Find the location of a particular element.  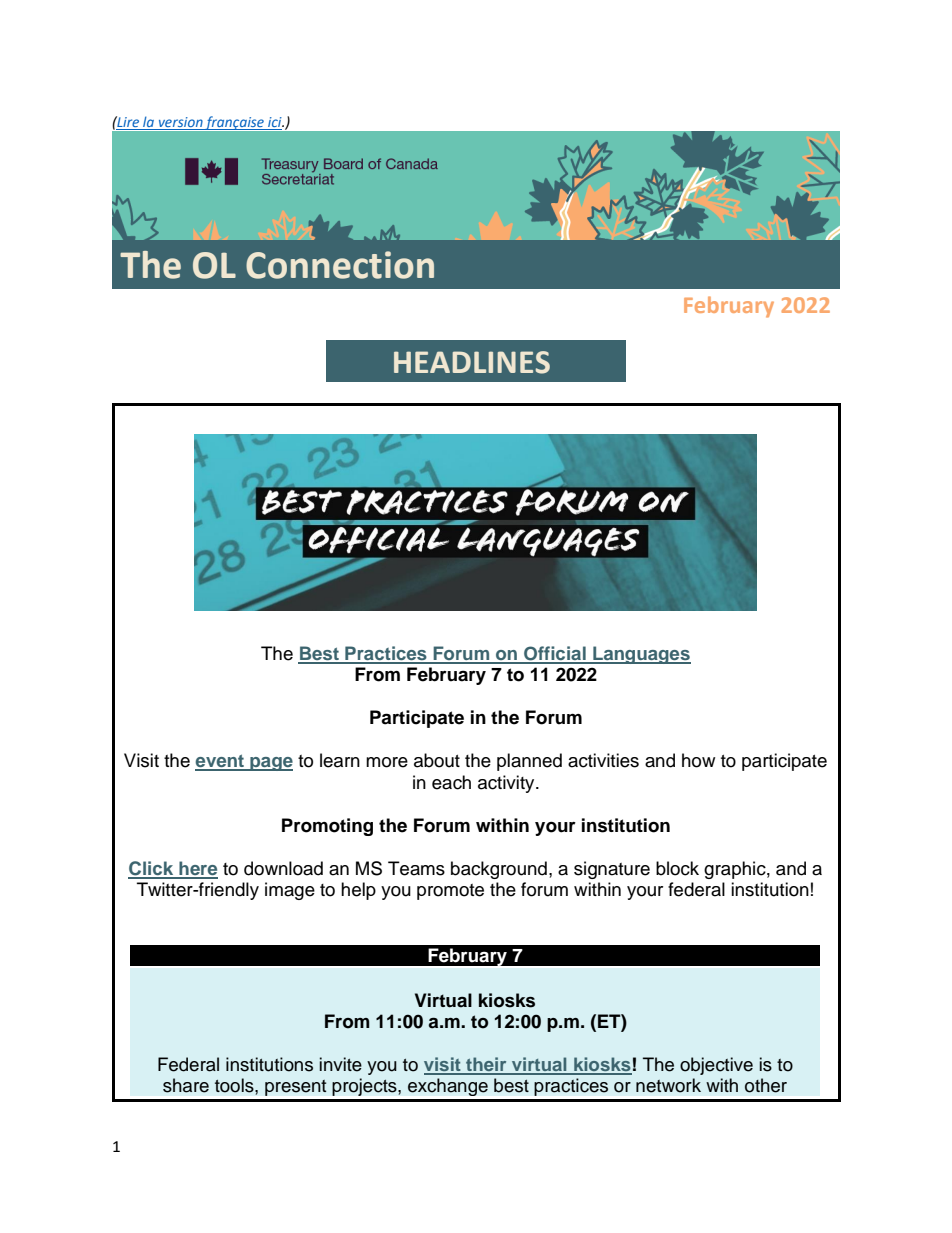

HEADLINES is located at coordinates (472, 362).
